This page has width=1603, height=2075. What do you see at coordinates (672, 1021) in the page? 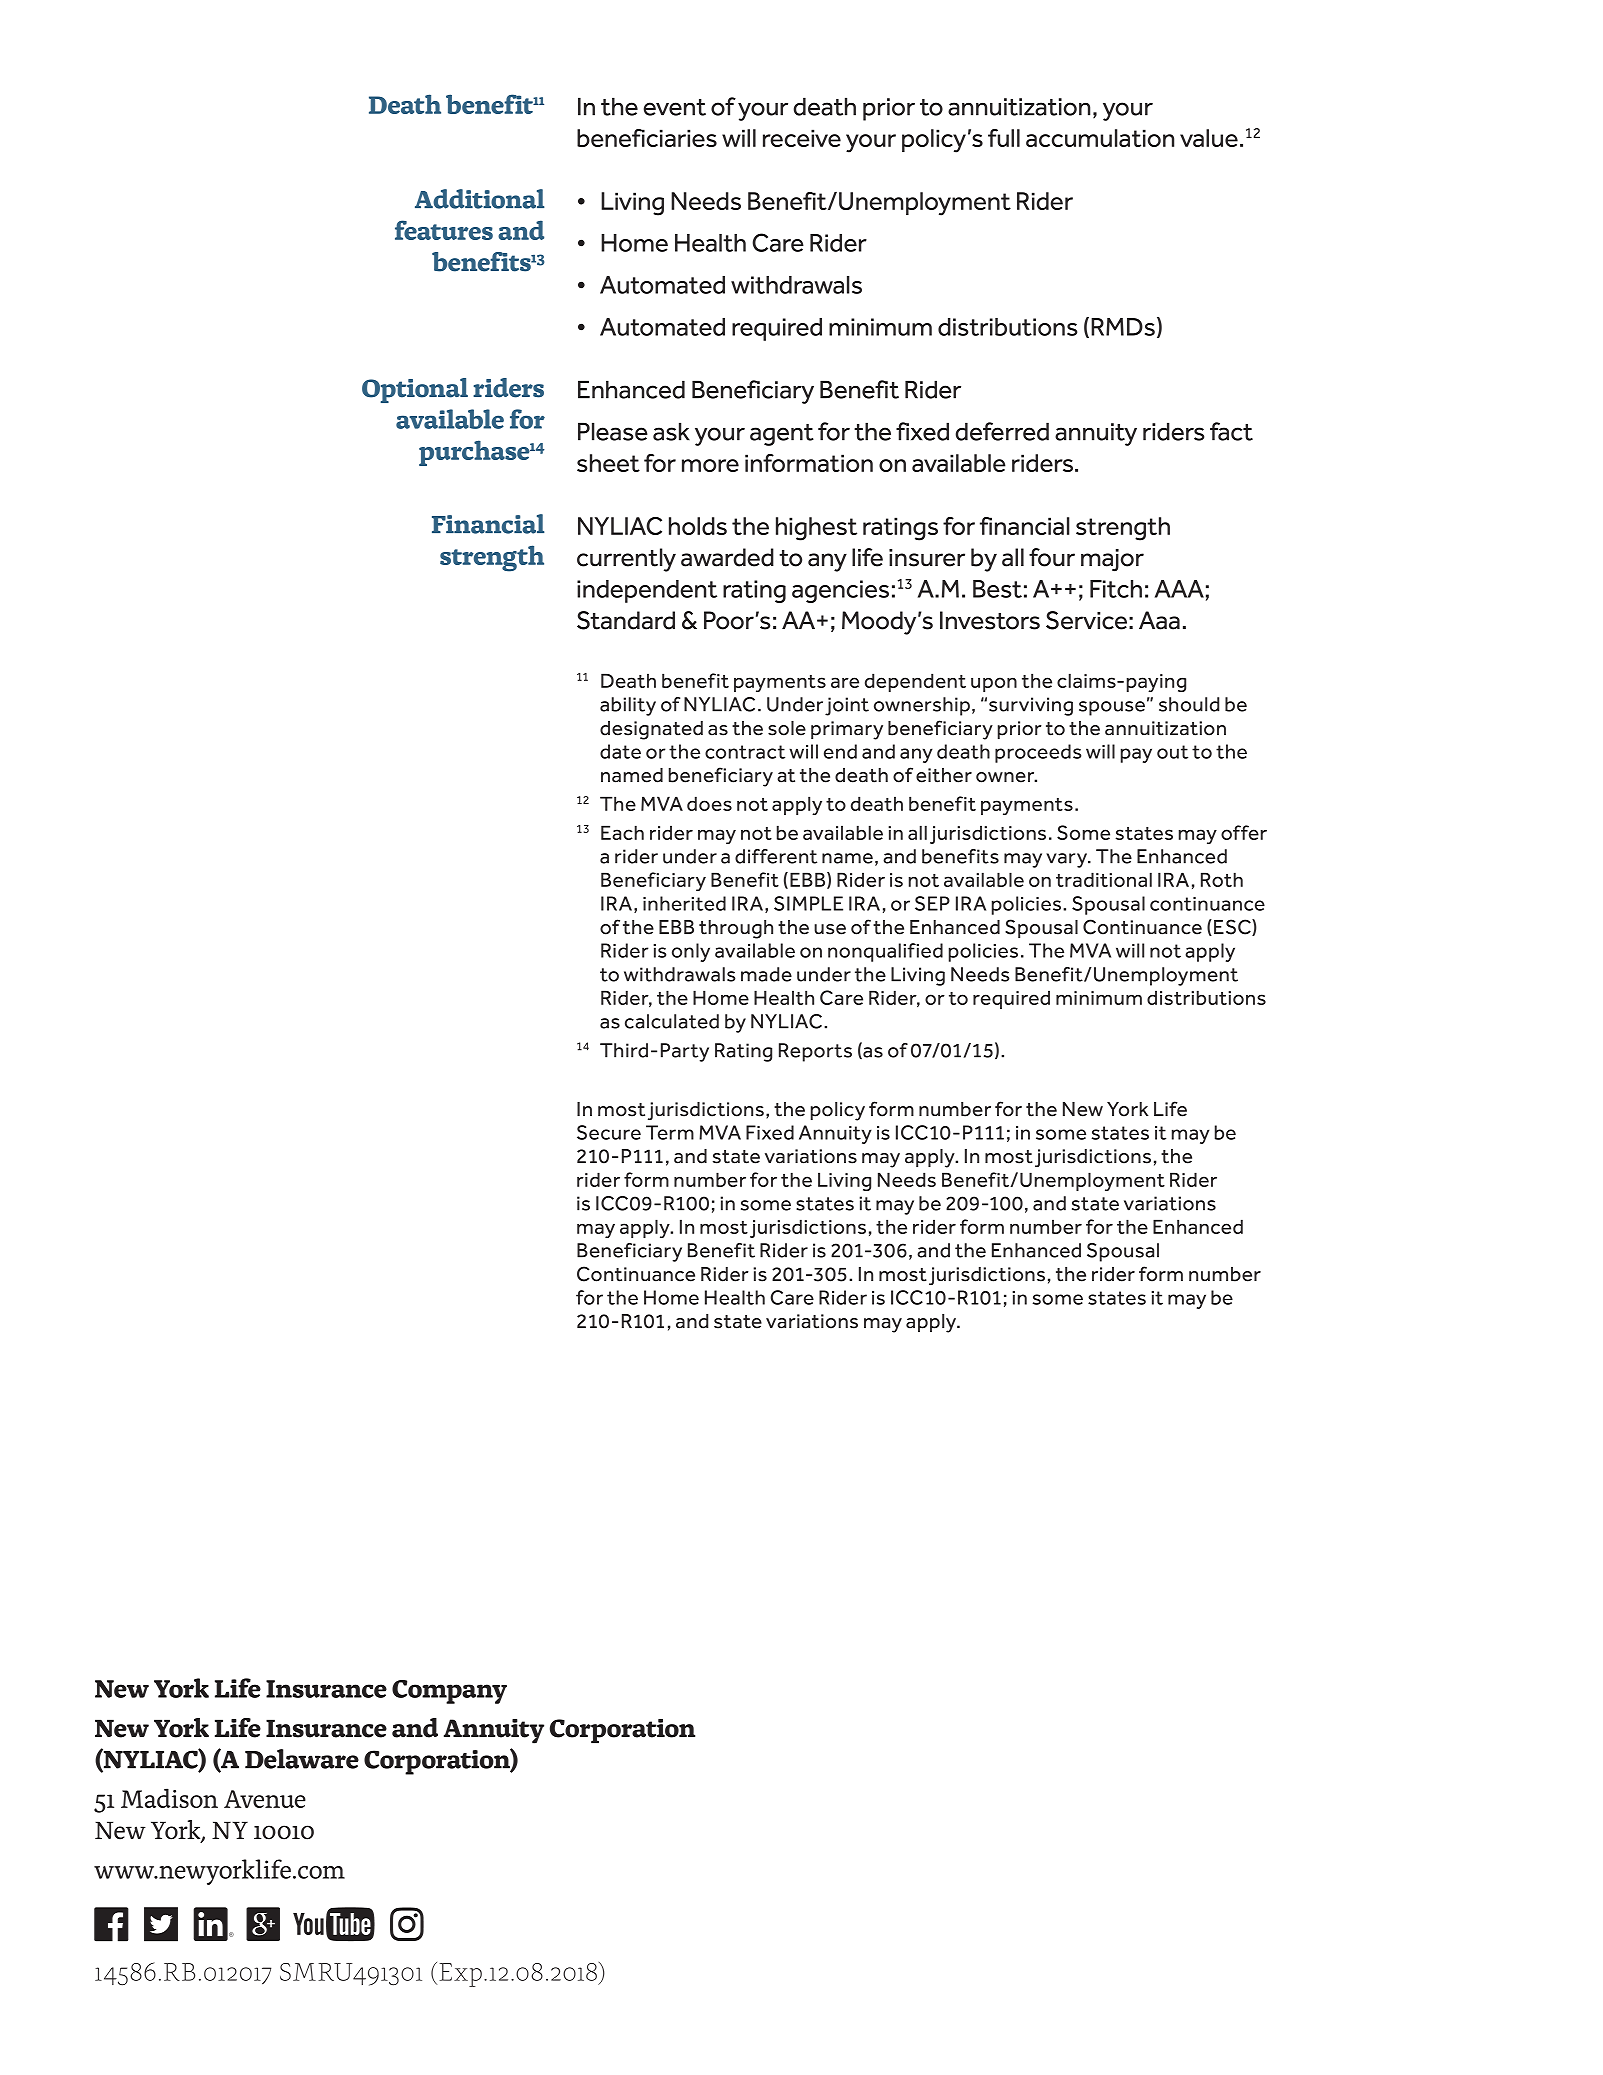
I see `calculated` at bounding box center [672, 1021].
